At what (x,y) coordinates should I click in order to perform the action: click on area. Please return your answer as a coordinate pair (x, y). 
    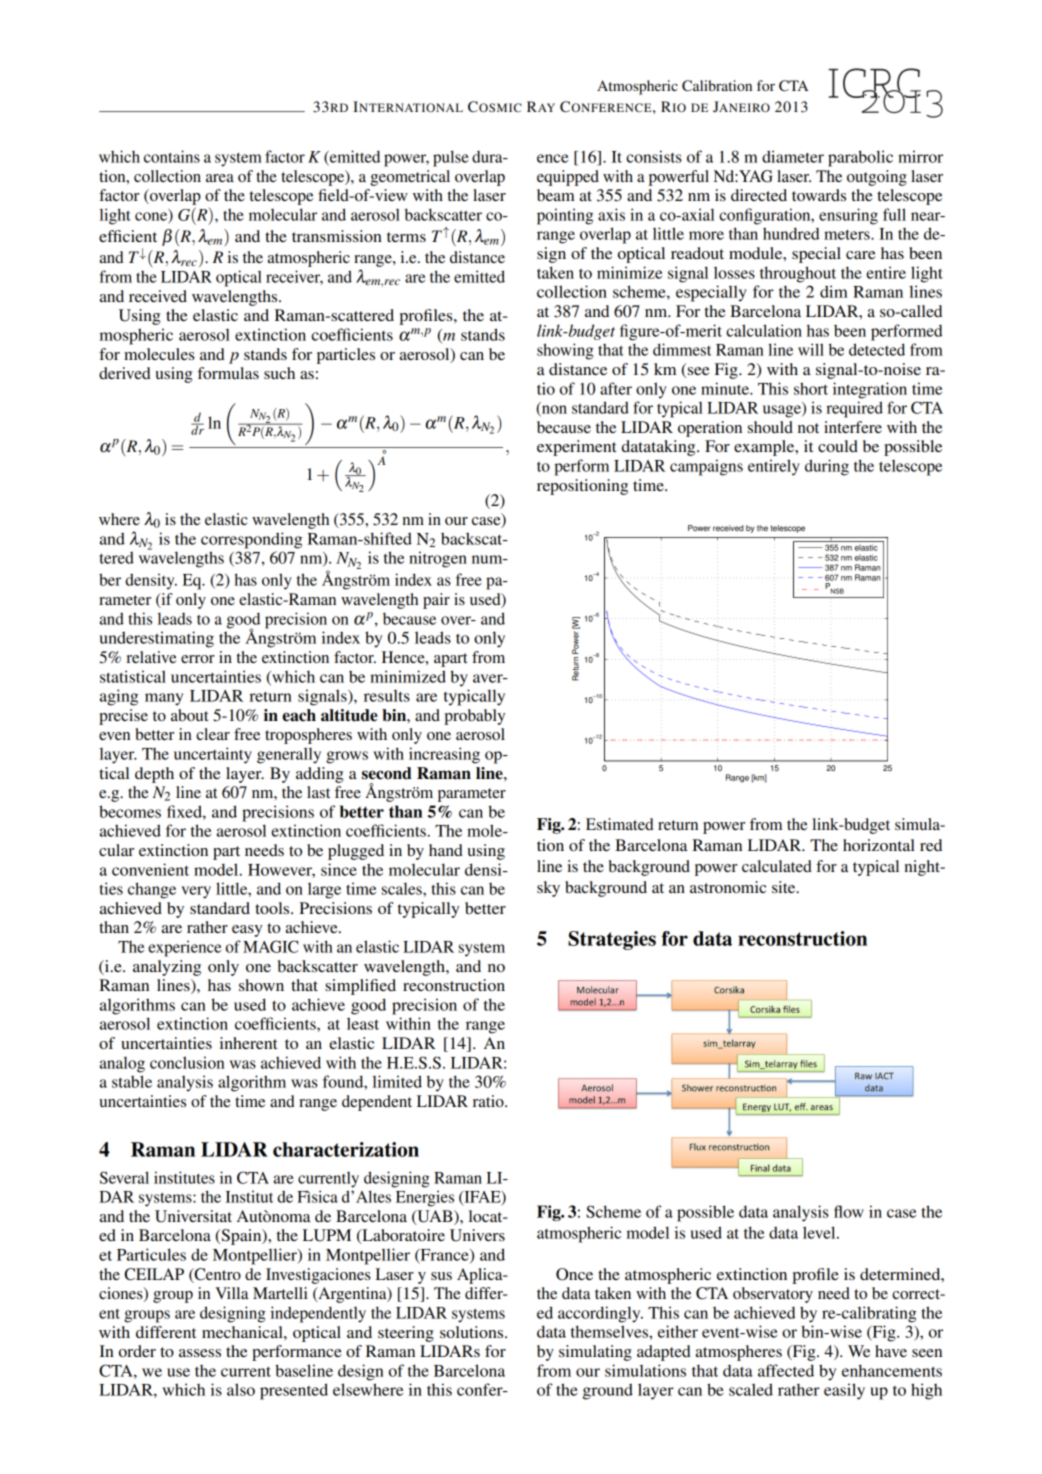
    Looking at the image, I should click on (220, 178).
